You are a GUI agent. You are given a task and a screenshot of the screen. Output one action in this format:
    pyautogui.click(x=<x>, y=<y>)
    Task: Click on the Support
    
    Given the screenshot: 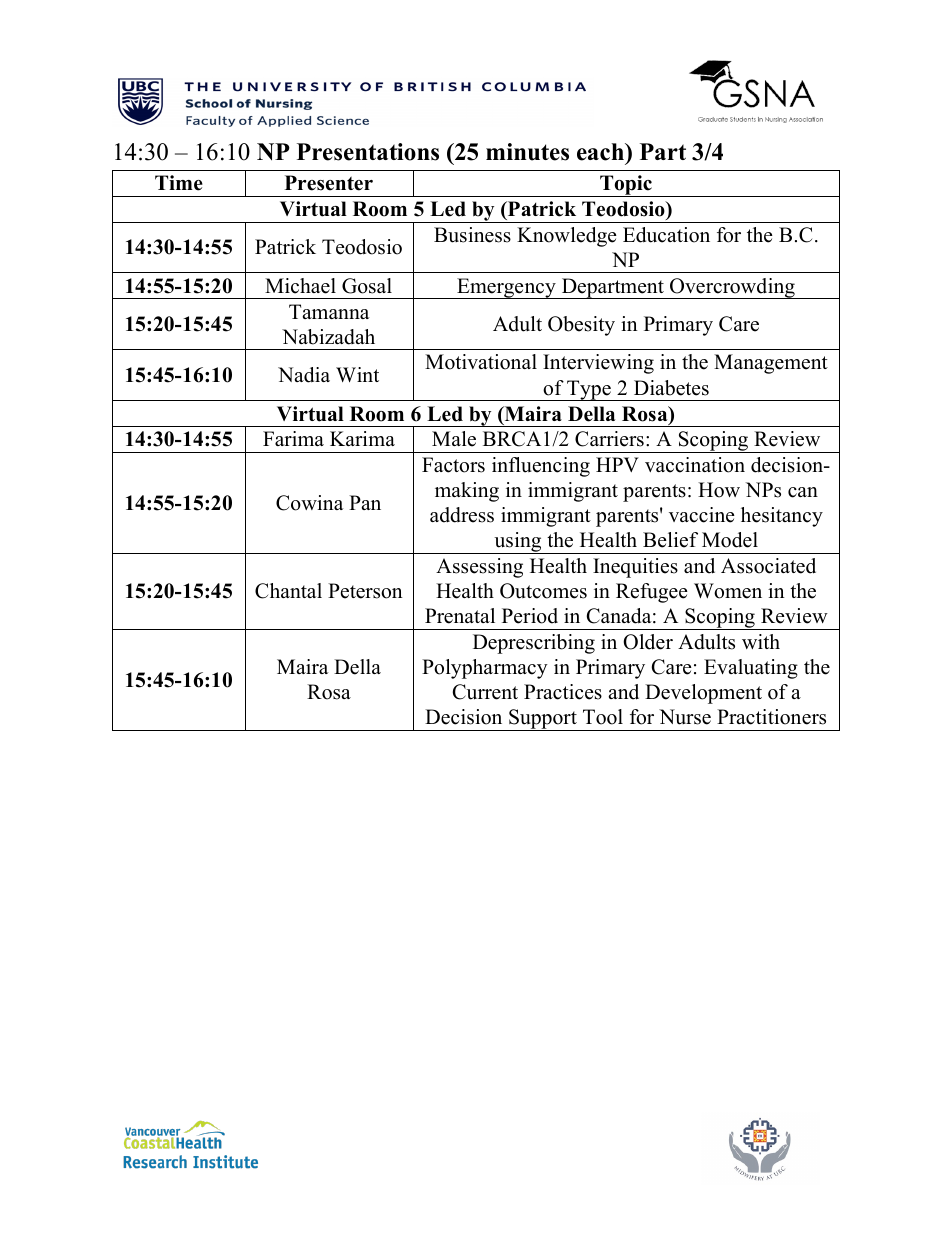 What is the action you would take?
    pyautogui.click(x=543, y=720)
